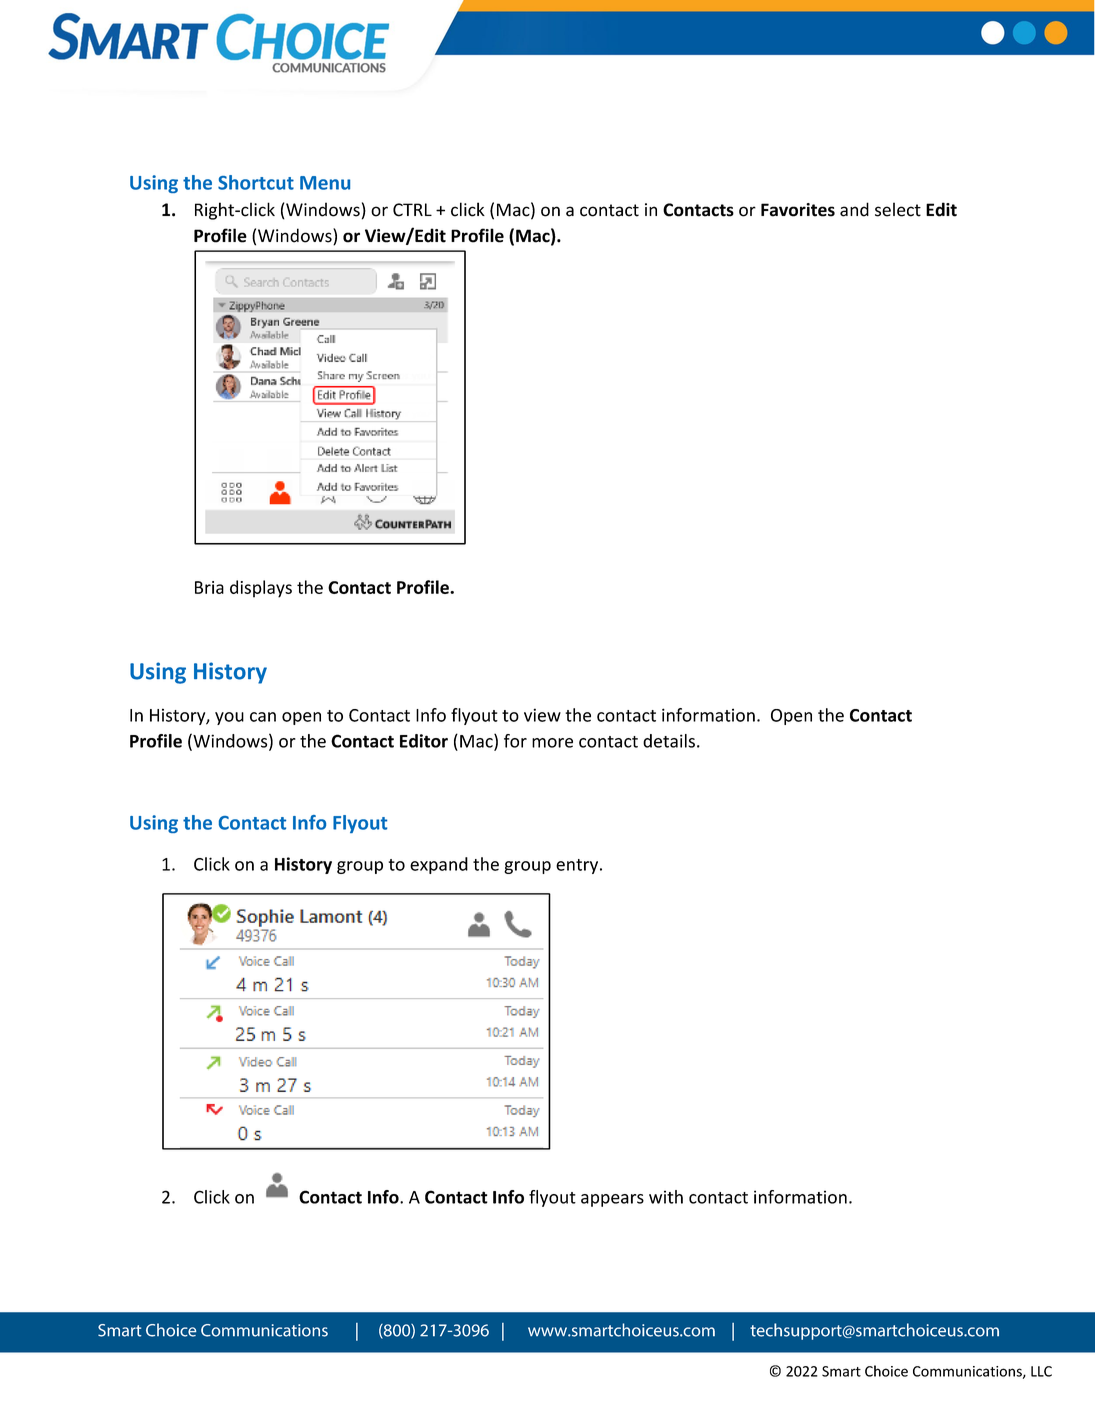 The width and height of the document is (1095, 1417). Describe the element at coordinates (439, 865) in the document. I see `expand` at that location.
